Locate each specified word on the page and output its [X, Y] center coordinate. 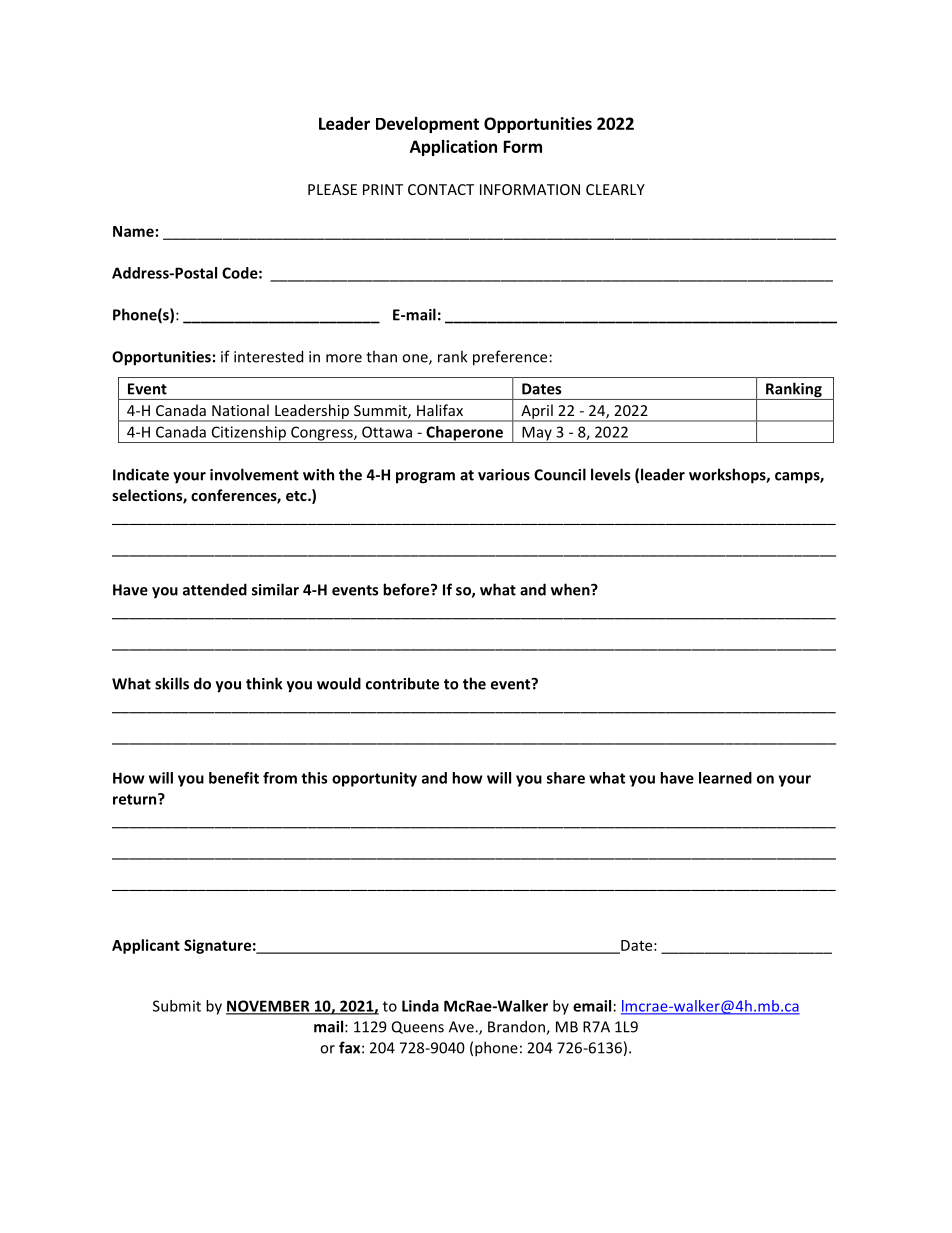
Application [453, 148]
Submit [177, 1006]
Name [133, 231]
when [571, 589]
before [407, 589]
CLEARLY [615, 189]
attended [215, 589]
